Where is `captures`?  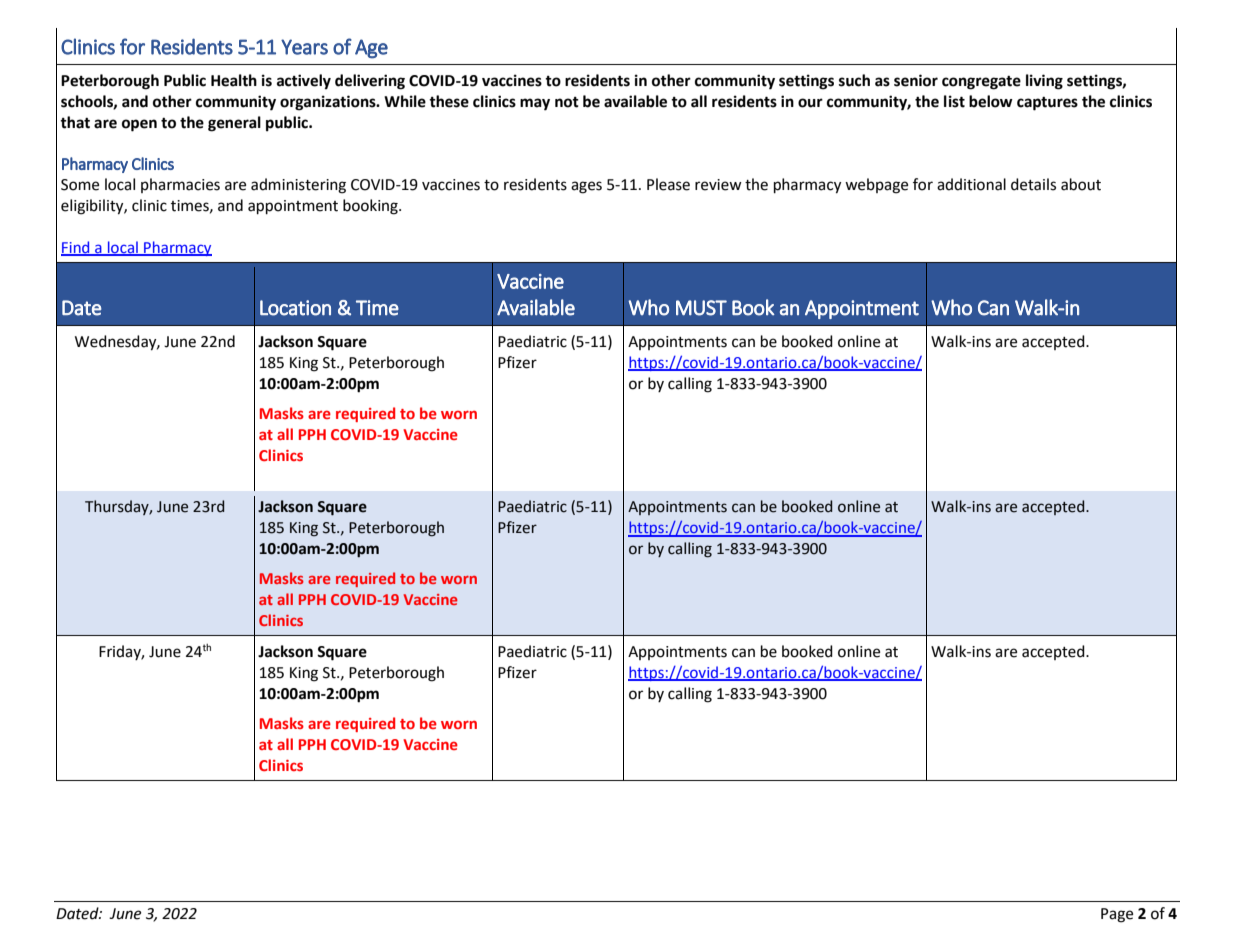 captures is located at coordinates (1047, 104).
